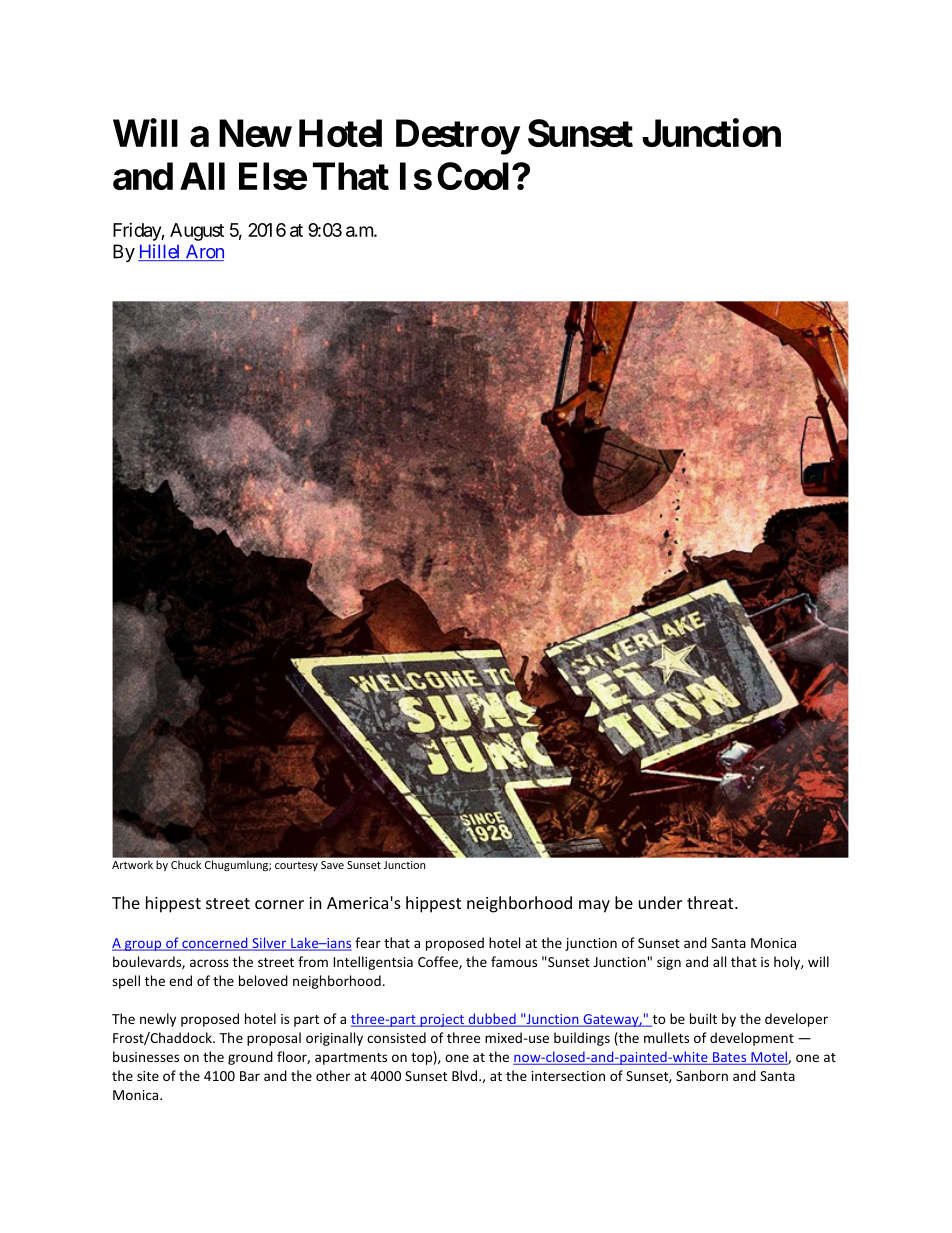 Image resolution: width=952 pixels, height=1233 pixels. Describe the element at coordinates (203, 252) in the image. I see `Aron` at that location.
